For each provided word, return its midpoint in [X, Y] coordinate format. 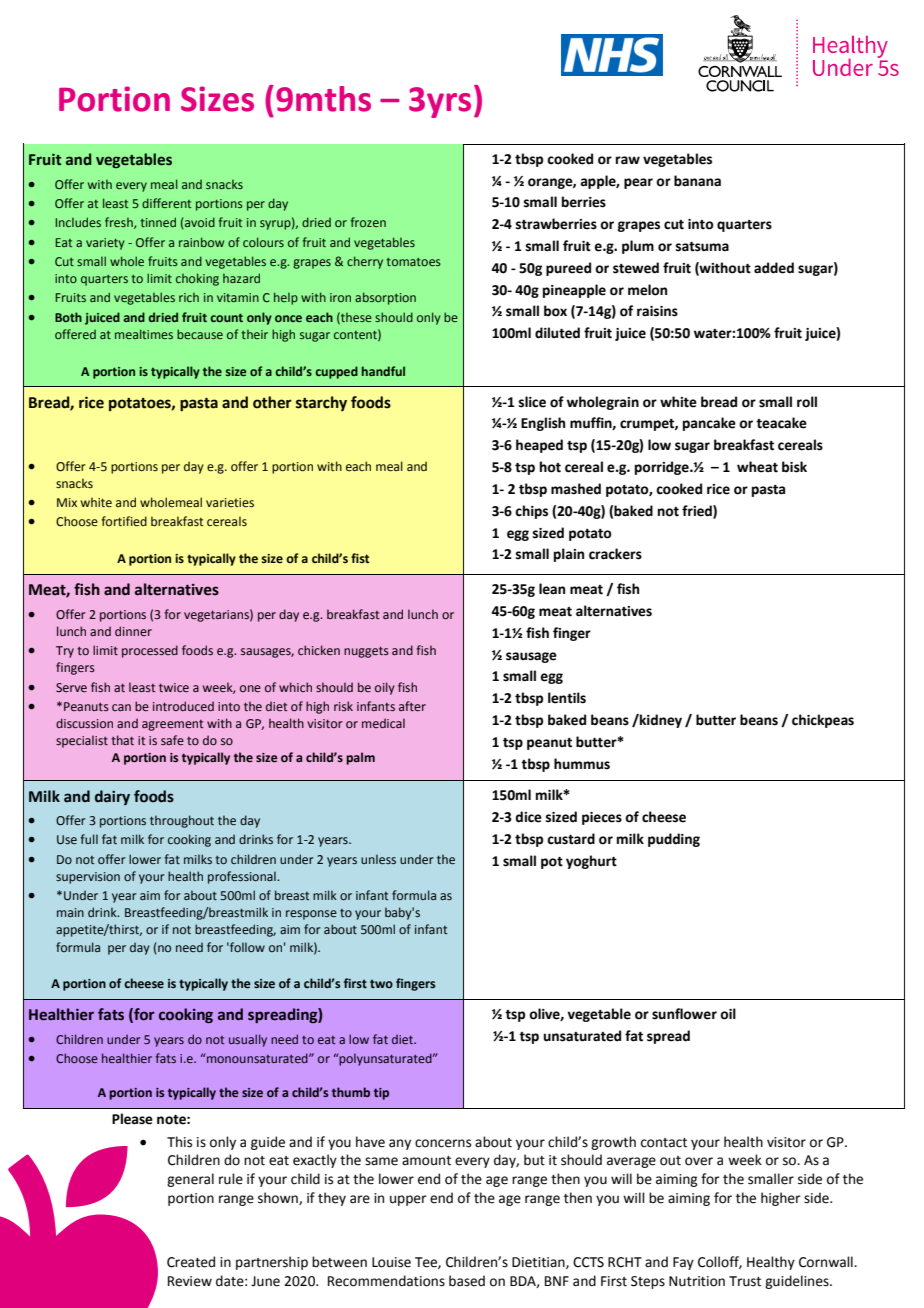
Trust [745, 1281]
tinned [158, 222]
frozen [368, 222]
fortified [124, 521]
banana [697, 181]
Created [191, 1262]
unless [378, 859]
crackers [615, 554]
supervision [88, 878]
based [467, 1281]
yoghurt [591, 862]
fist [360, 558]
